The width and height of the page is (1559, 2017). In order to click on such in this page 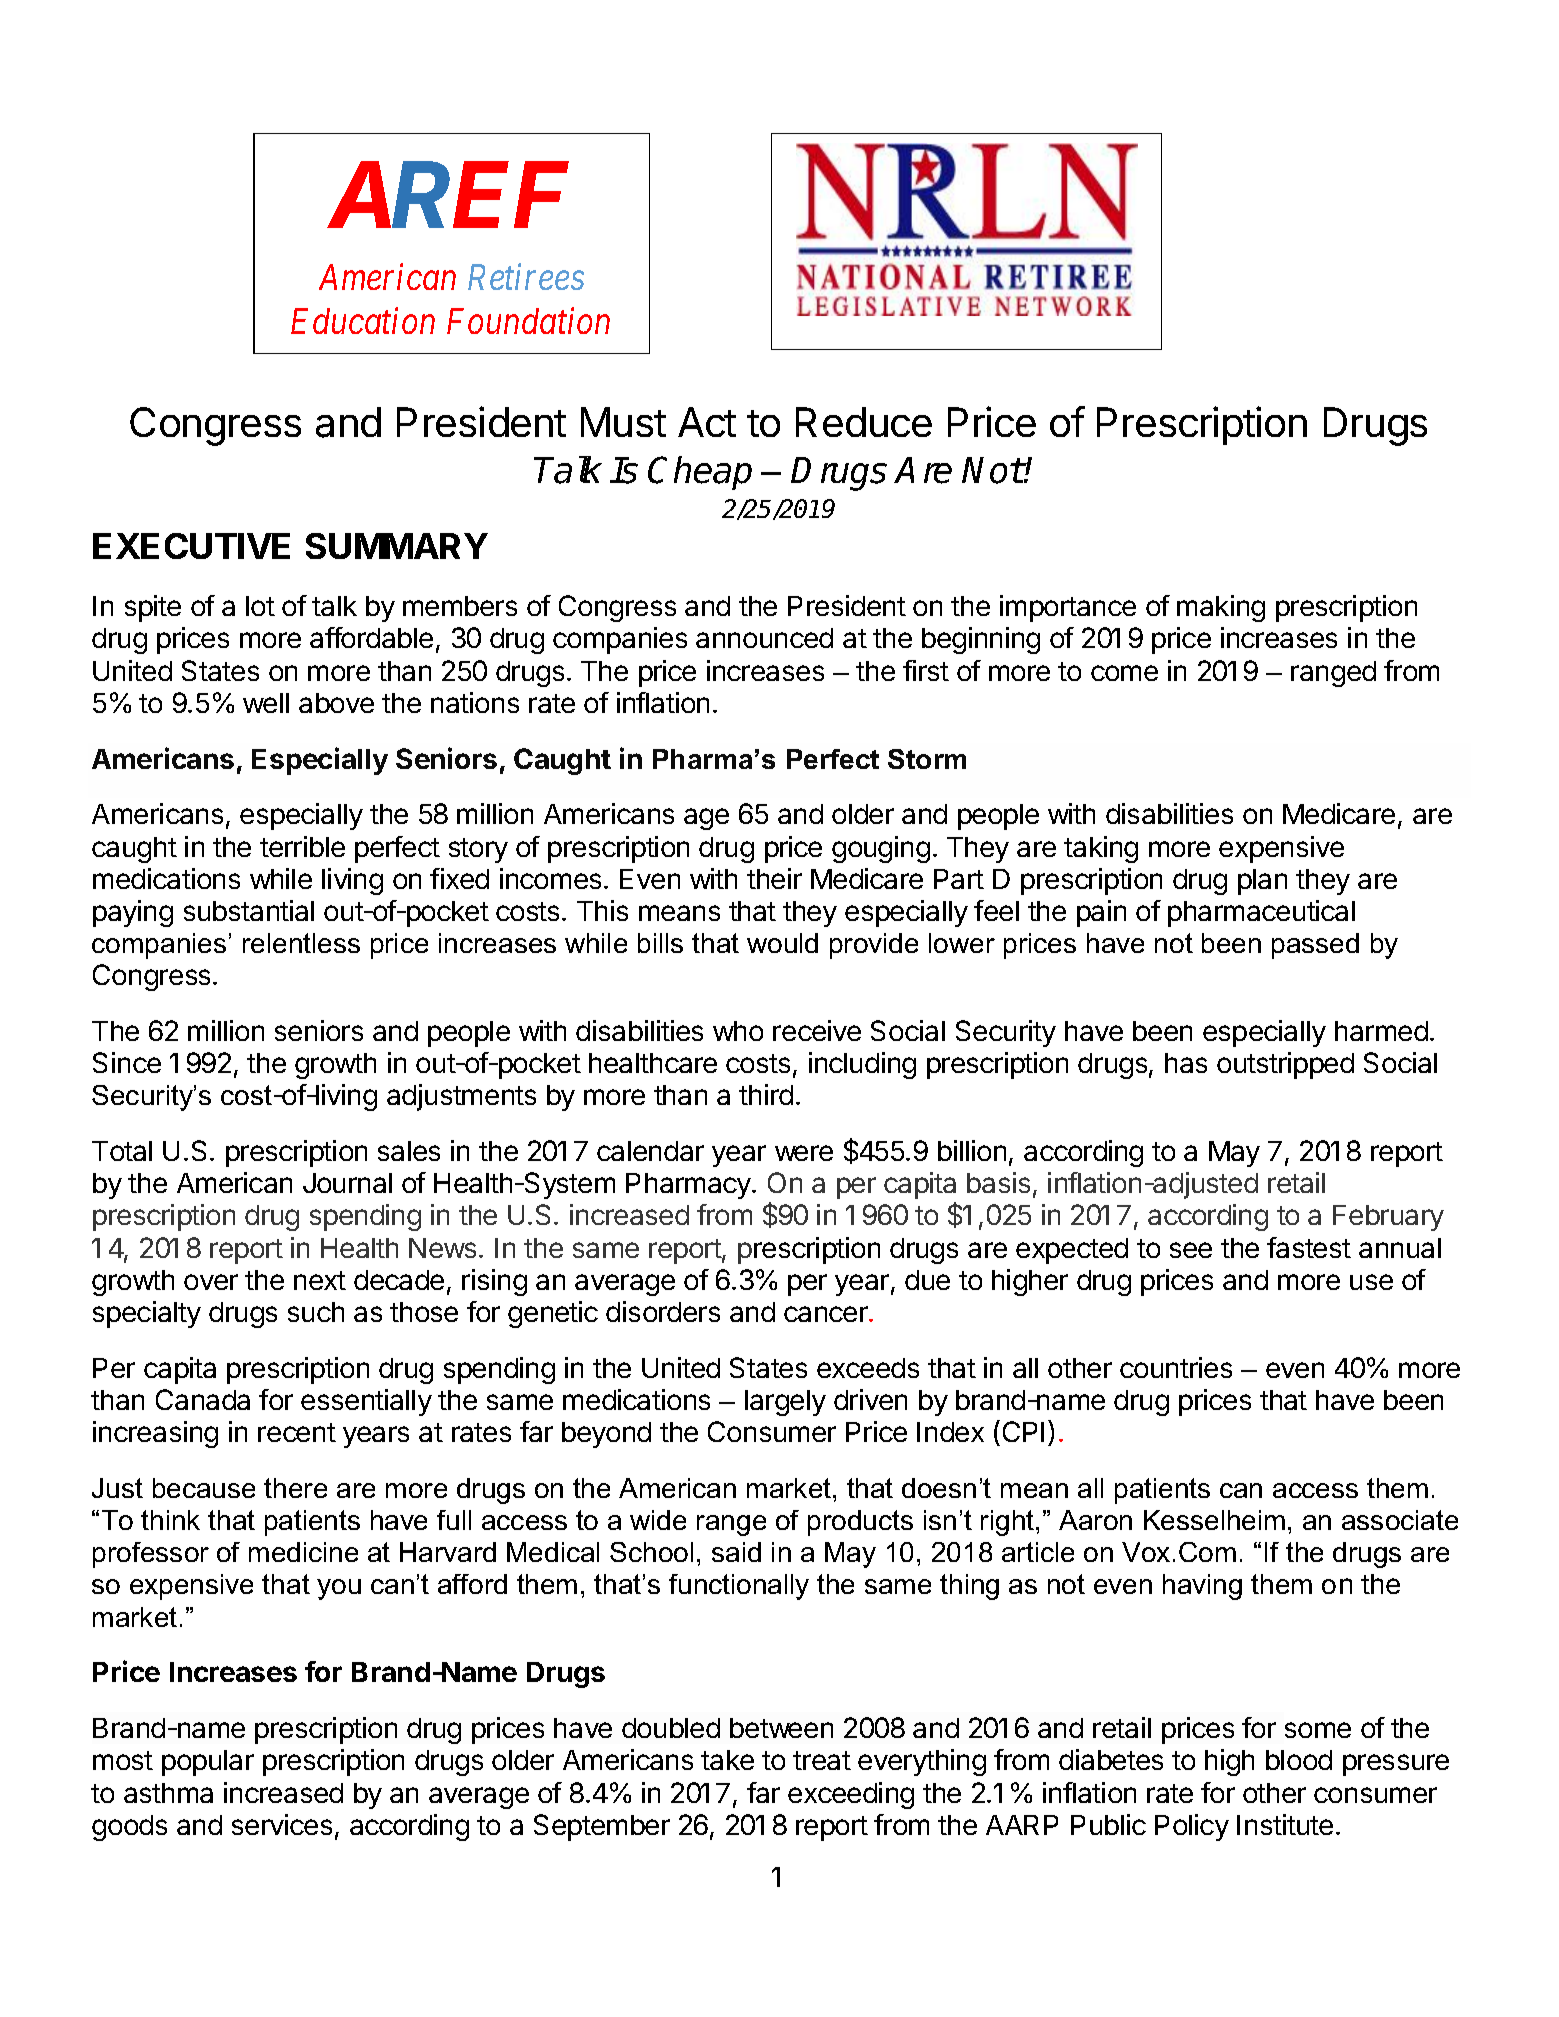, I will do `click(316, 1312)`.
